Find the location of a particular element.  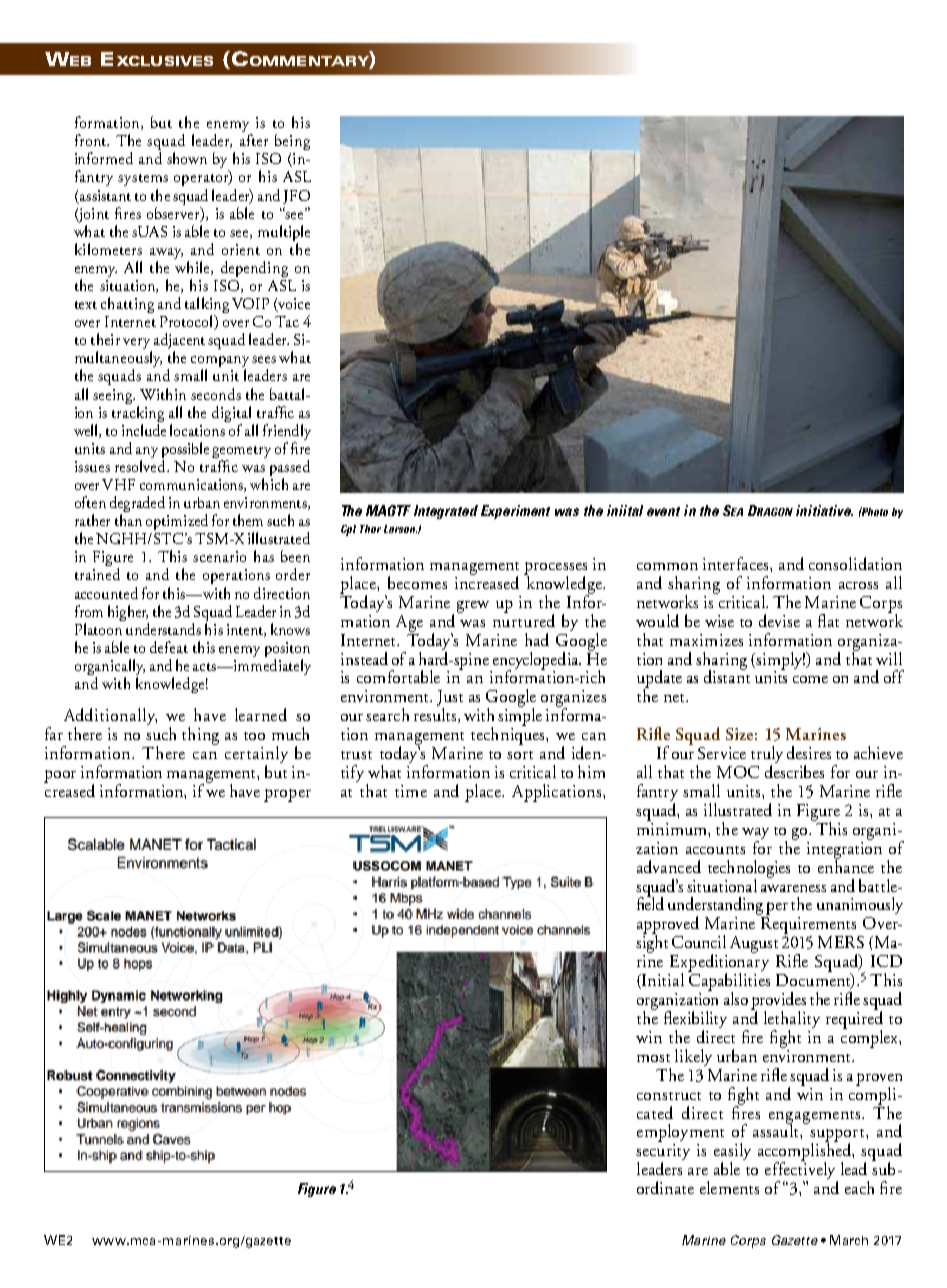

Initial is located at coordinates (662, 981).
